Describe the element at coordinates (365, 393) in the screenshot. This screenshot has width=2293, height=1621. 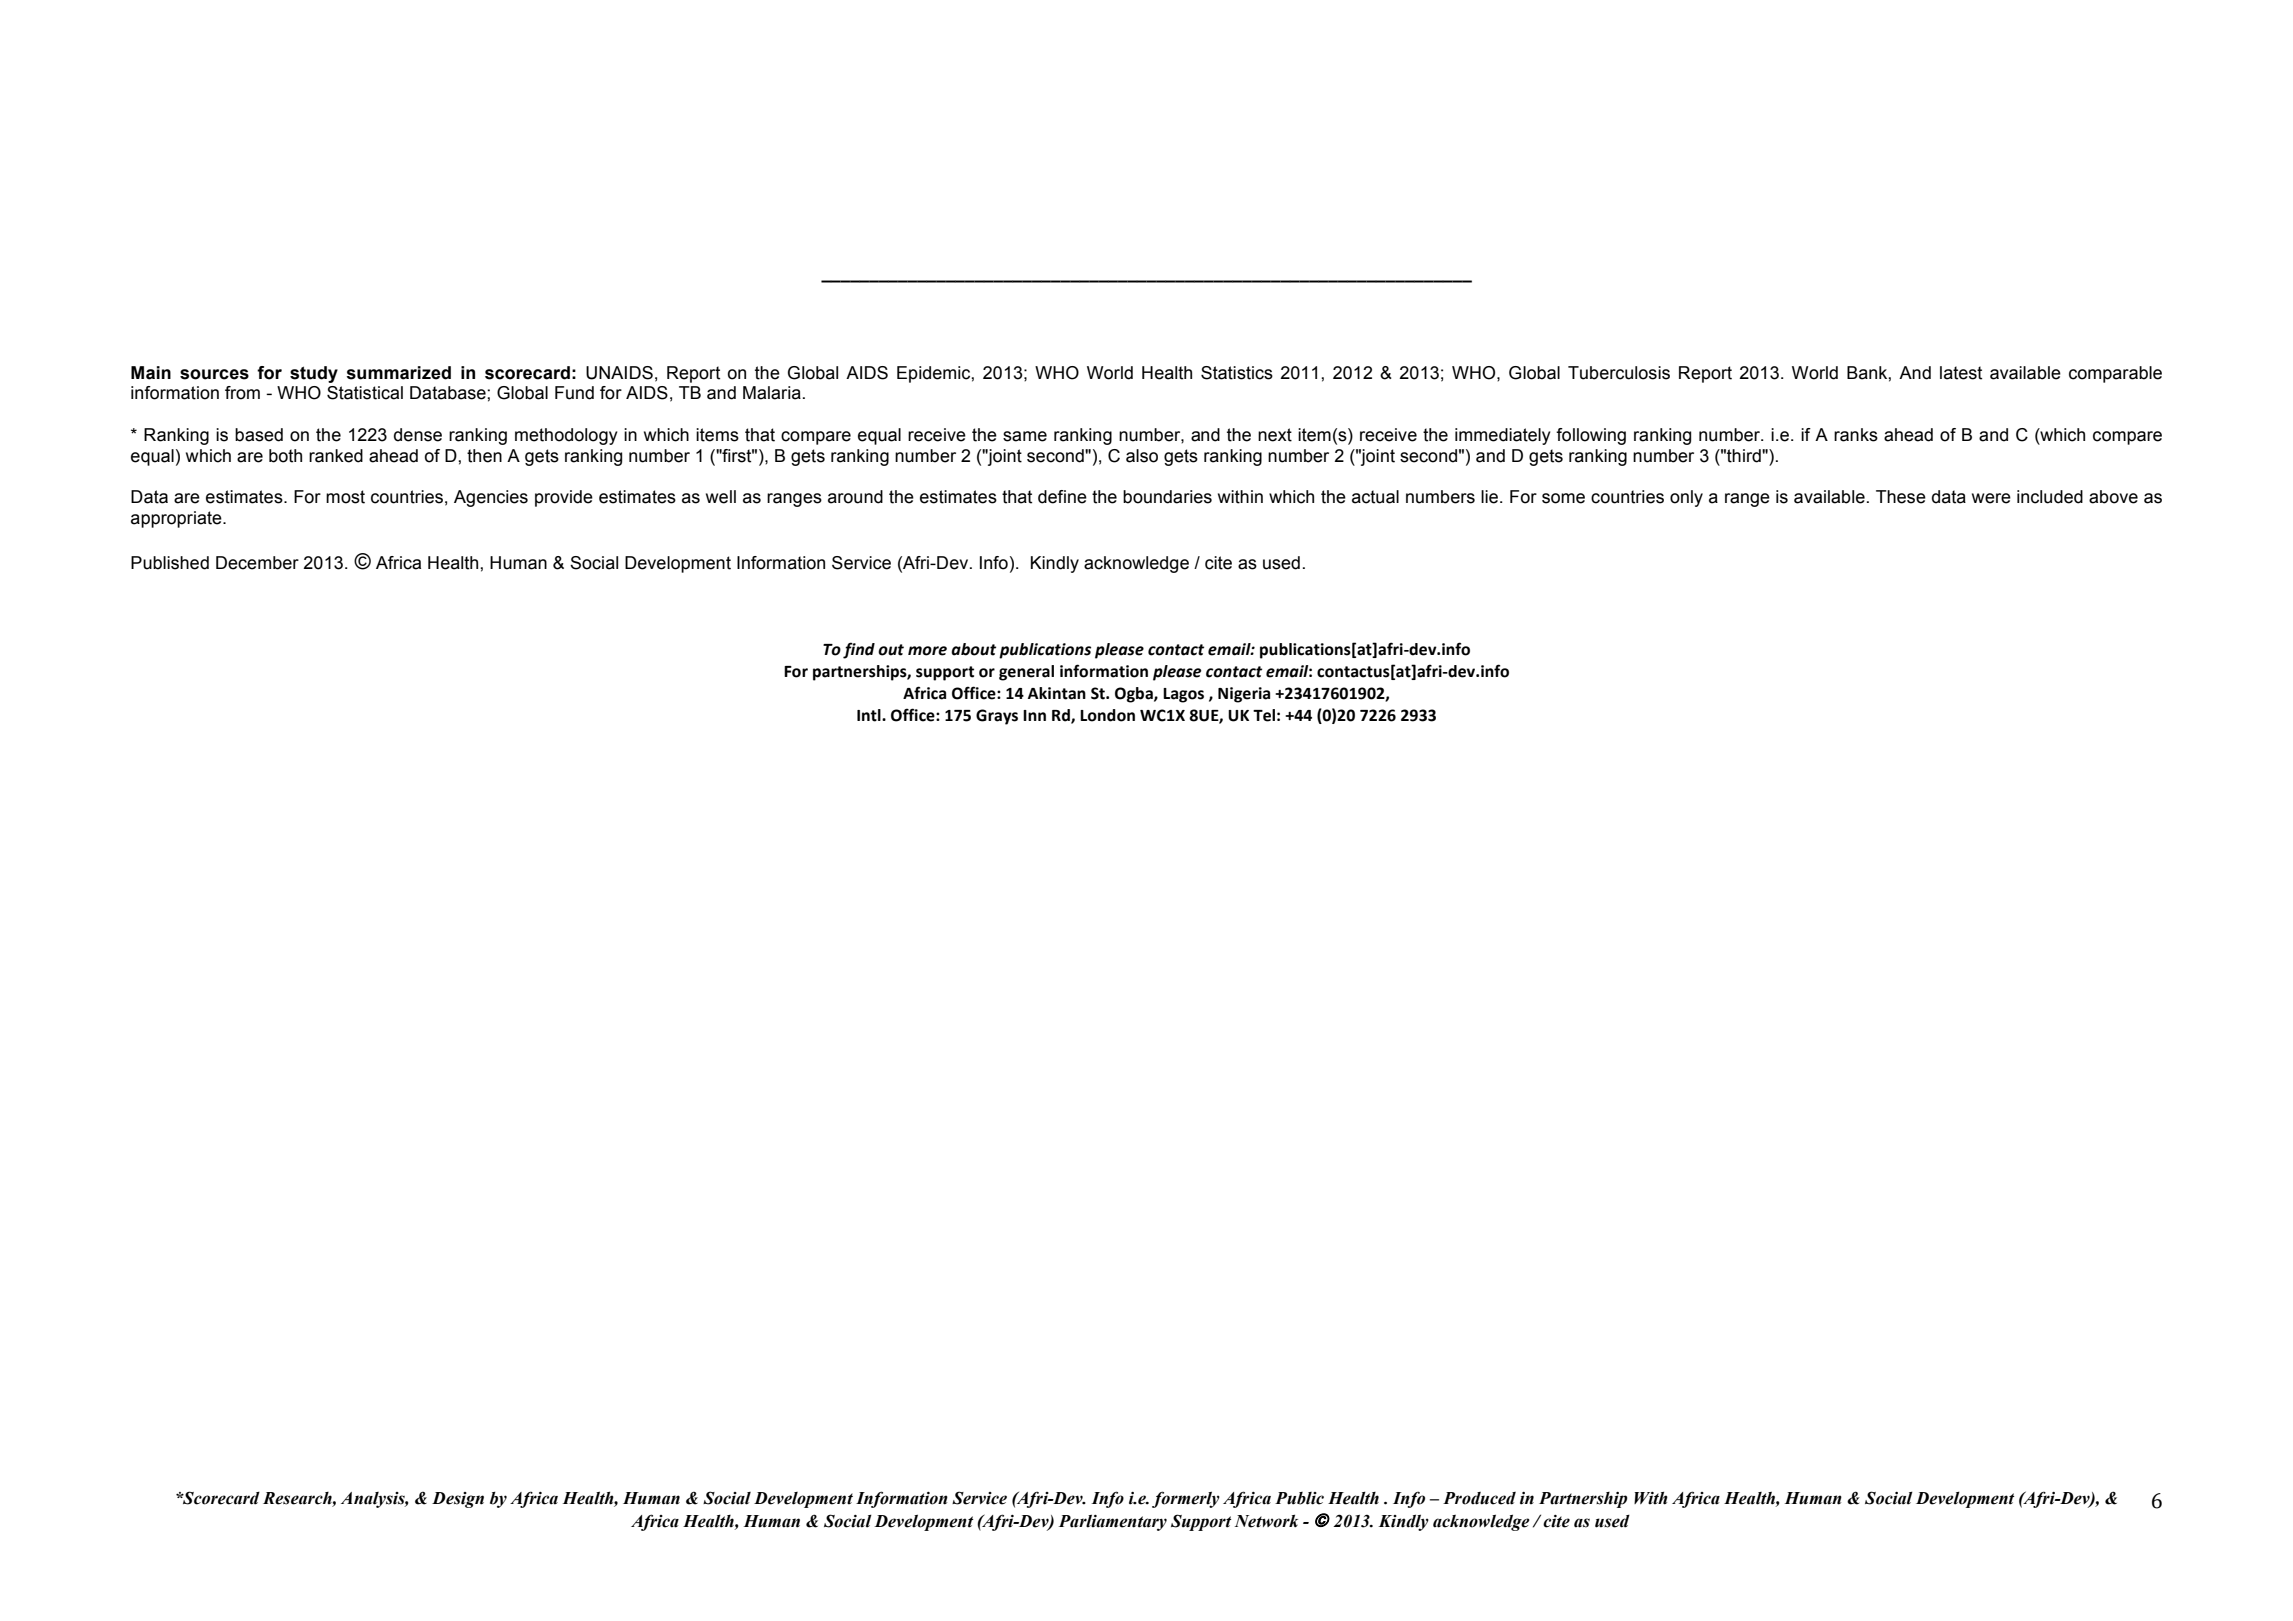
I see `Statistical` at that location.
